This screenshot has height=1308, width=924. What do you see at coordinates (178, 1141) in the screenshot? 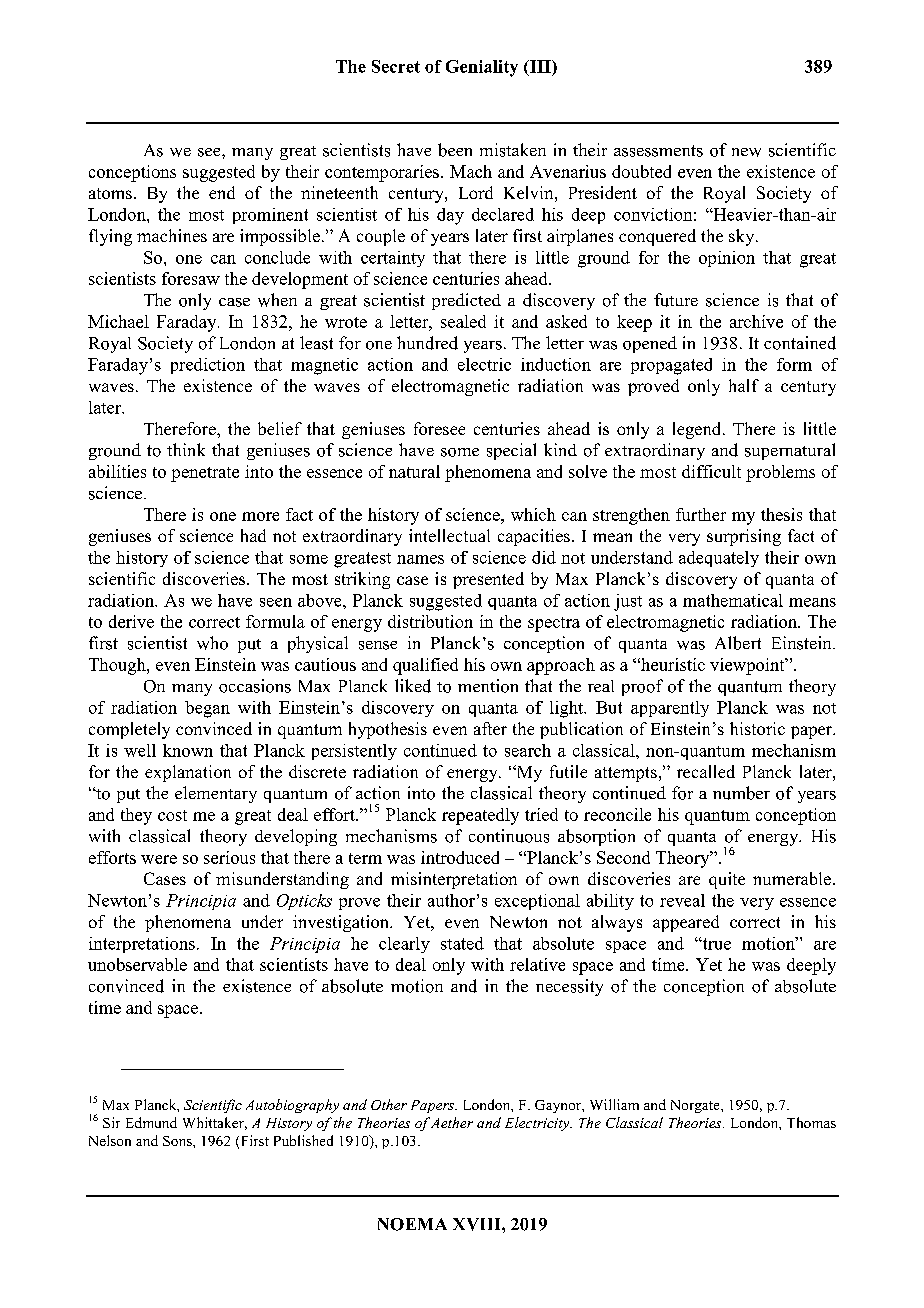
I see `Sons` at bounding box center [178, 1141].
